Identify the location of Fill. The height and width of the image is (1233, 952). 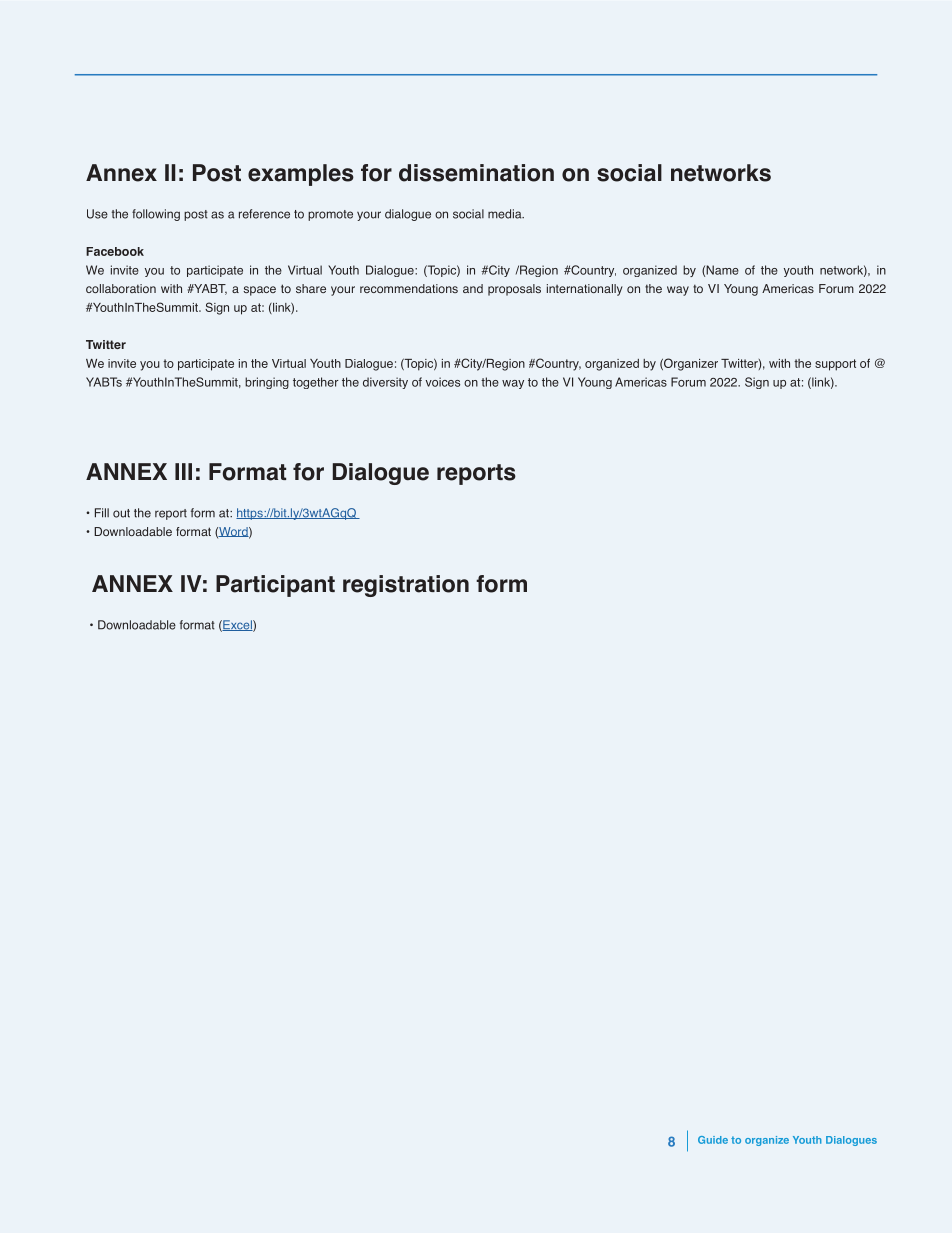
(102, 513).
